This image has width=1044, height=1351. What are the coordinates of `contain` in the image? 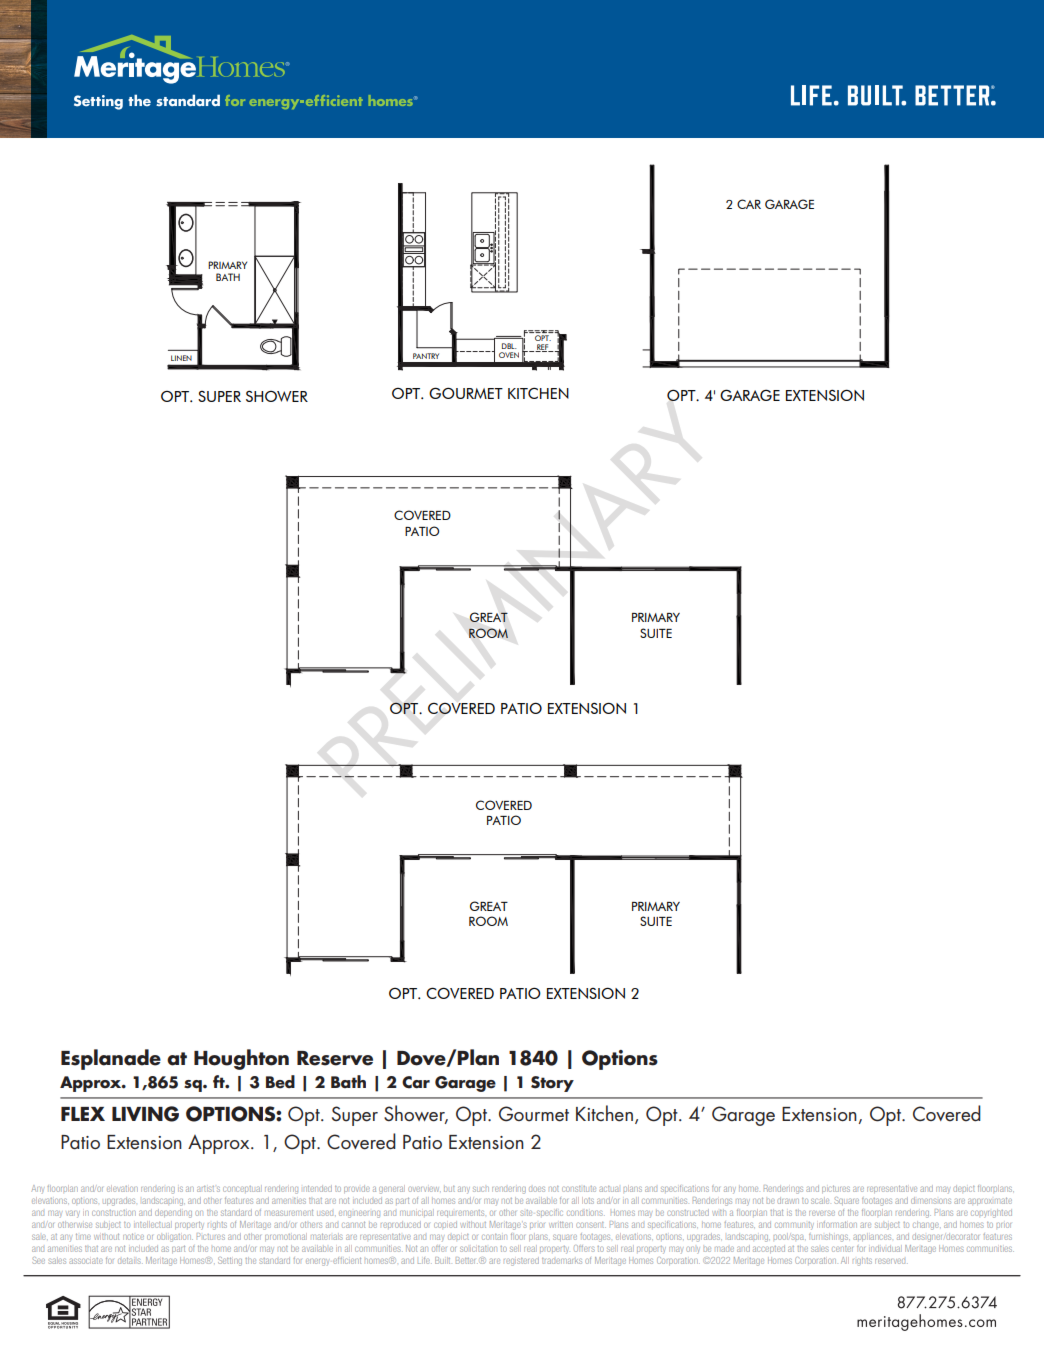 It's located at (493, 1237).
